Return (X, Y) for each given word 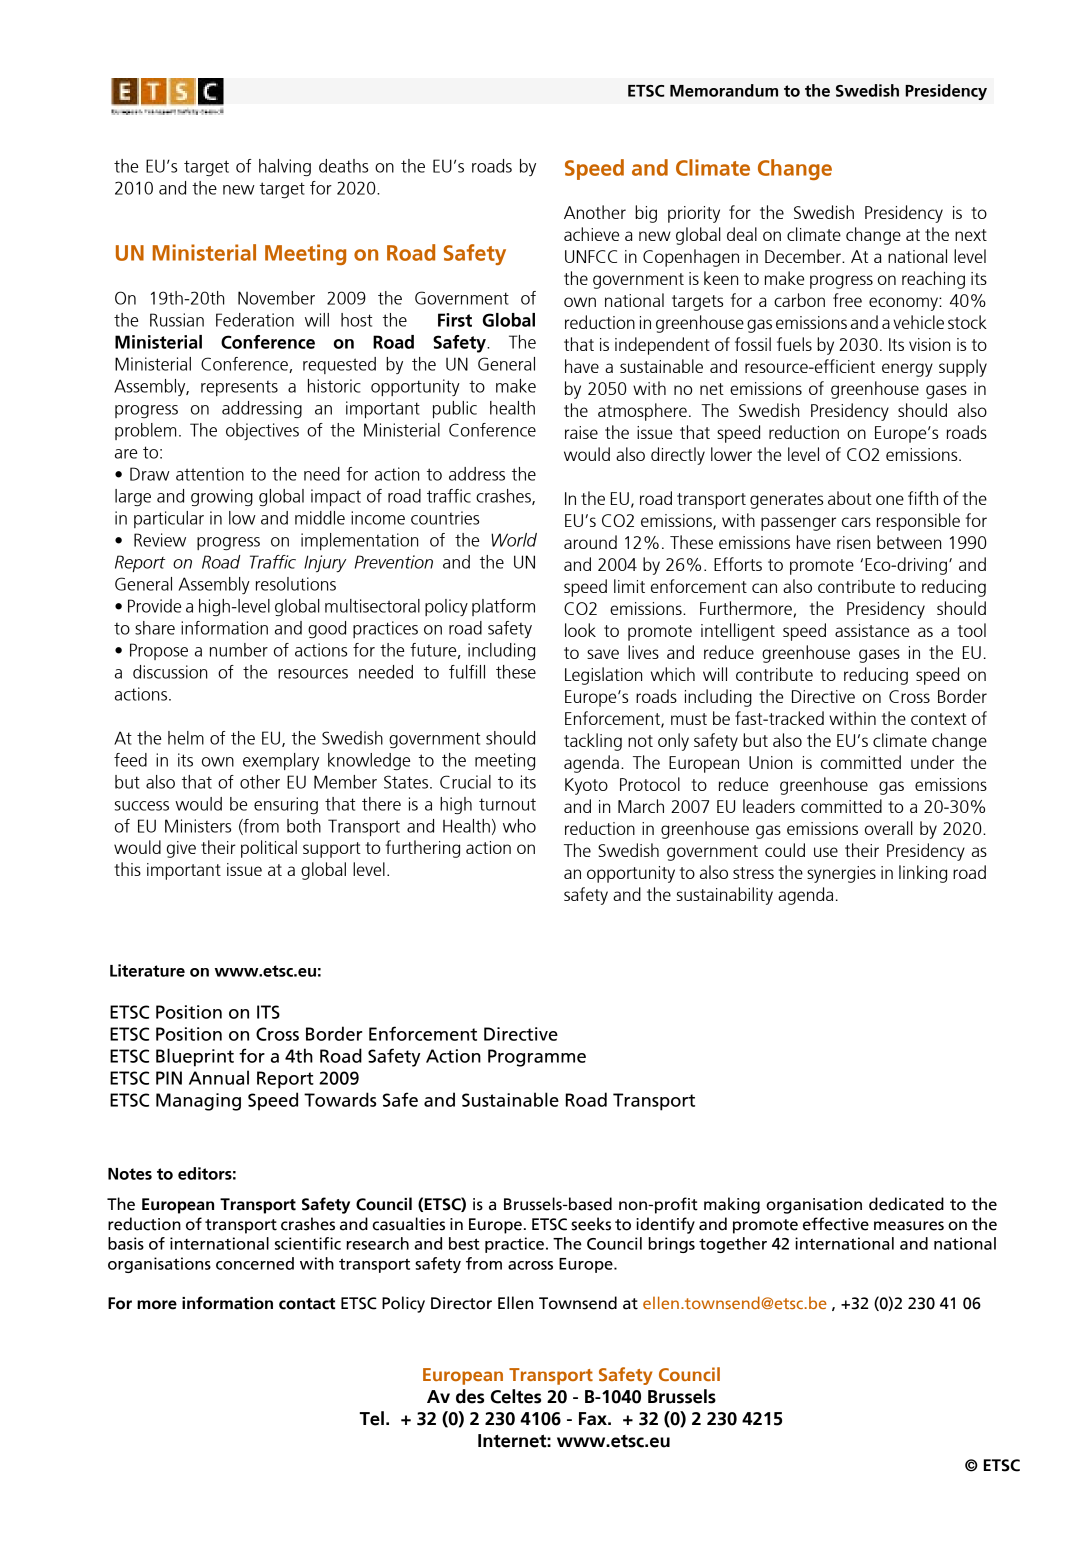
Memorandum (724, 90)
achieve (591, 234)
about (850, 498)
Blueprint (195, 1057)
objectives (262, 432)
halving (285, 168)
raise (581, 432)
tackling (593, 742)
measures (909, 1226)
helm (186, 738)
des (470, 1396)
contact (307, 1304)
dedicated (906, 1204)
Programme (537, 1058)
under (932, 762)
